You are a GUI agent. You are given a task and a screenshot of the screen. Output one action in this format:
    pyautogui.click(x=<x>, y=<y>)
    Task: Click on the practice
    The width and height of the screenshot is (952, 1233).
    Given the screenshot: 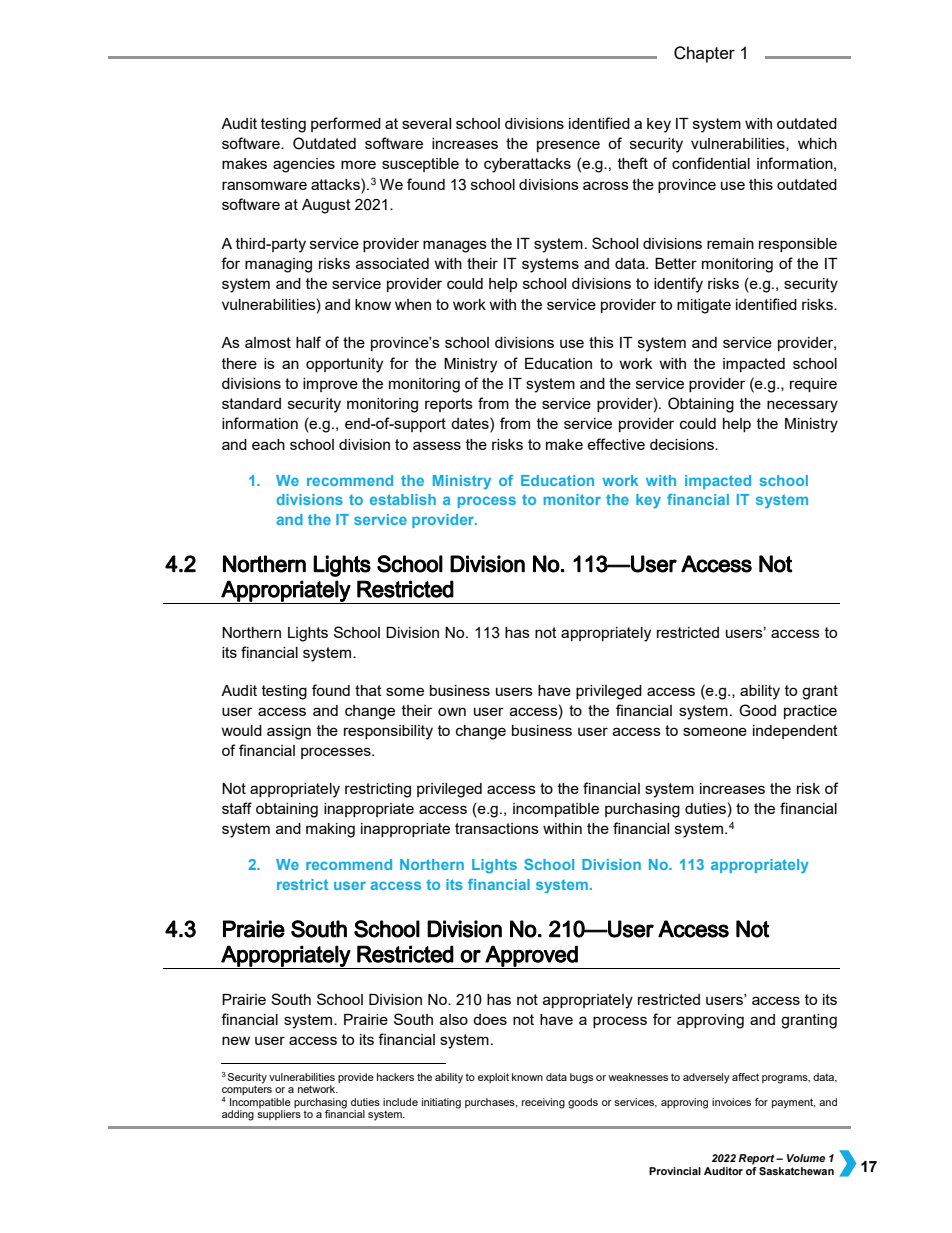 What is the action you would take?
    pyautogui.click(x=810, y=712)
